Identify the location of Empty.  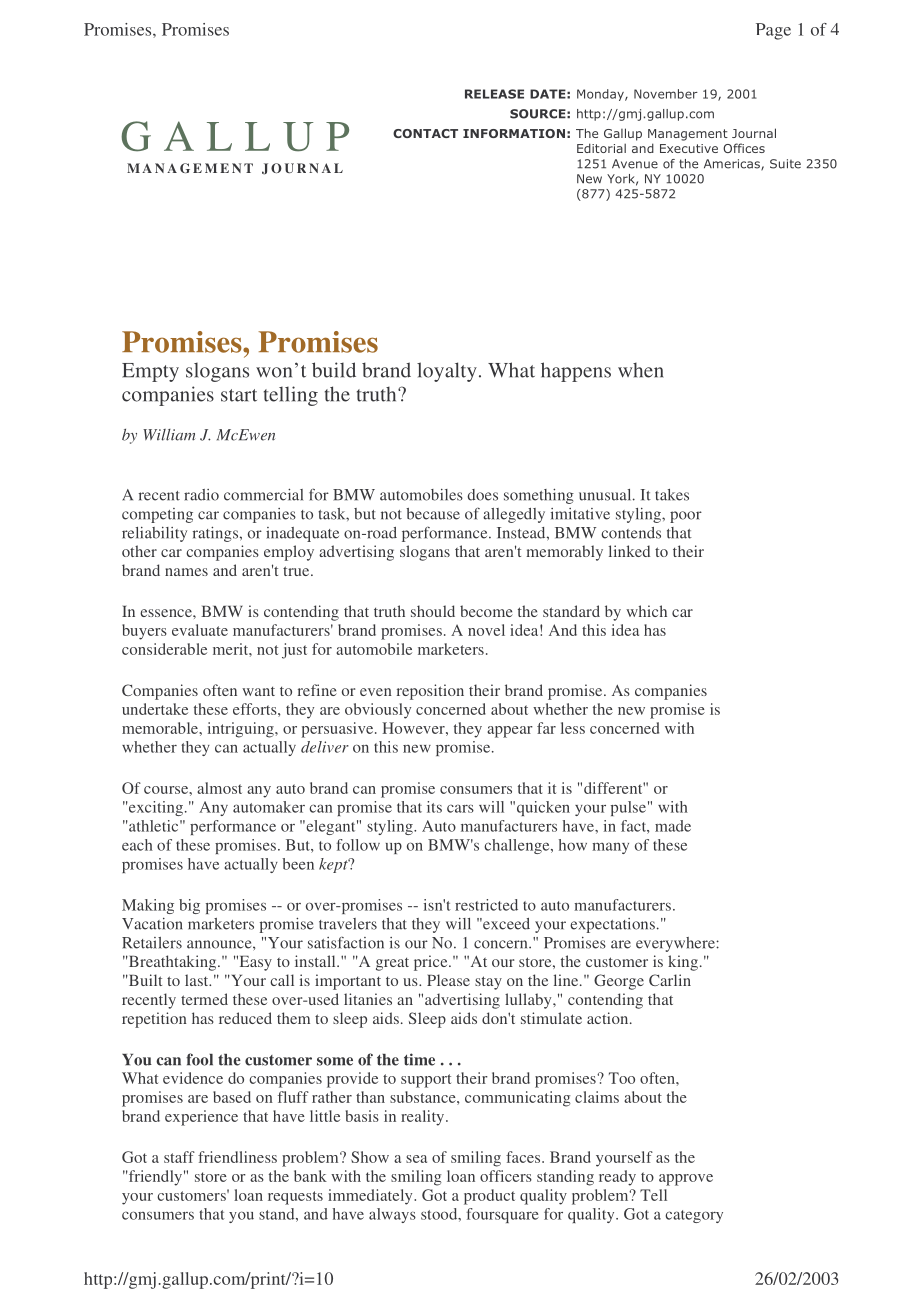
(150, 372).
